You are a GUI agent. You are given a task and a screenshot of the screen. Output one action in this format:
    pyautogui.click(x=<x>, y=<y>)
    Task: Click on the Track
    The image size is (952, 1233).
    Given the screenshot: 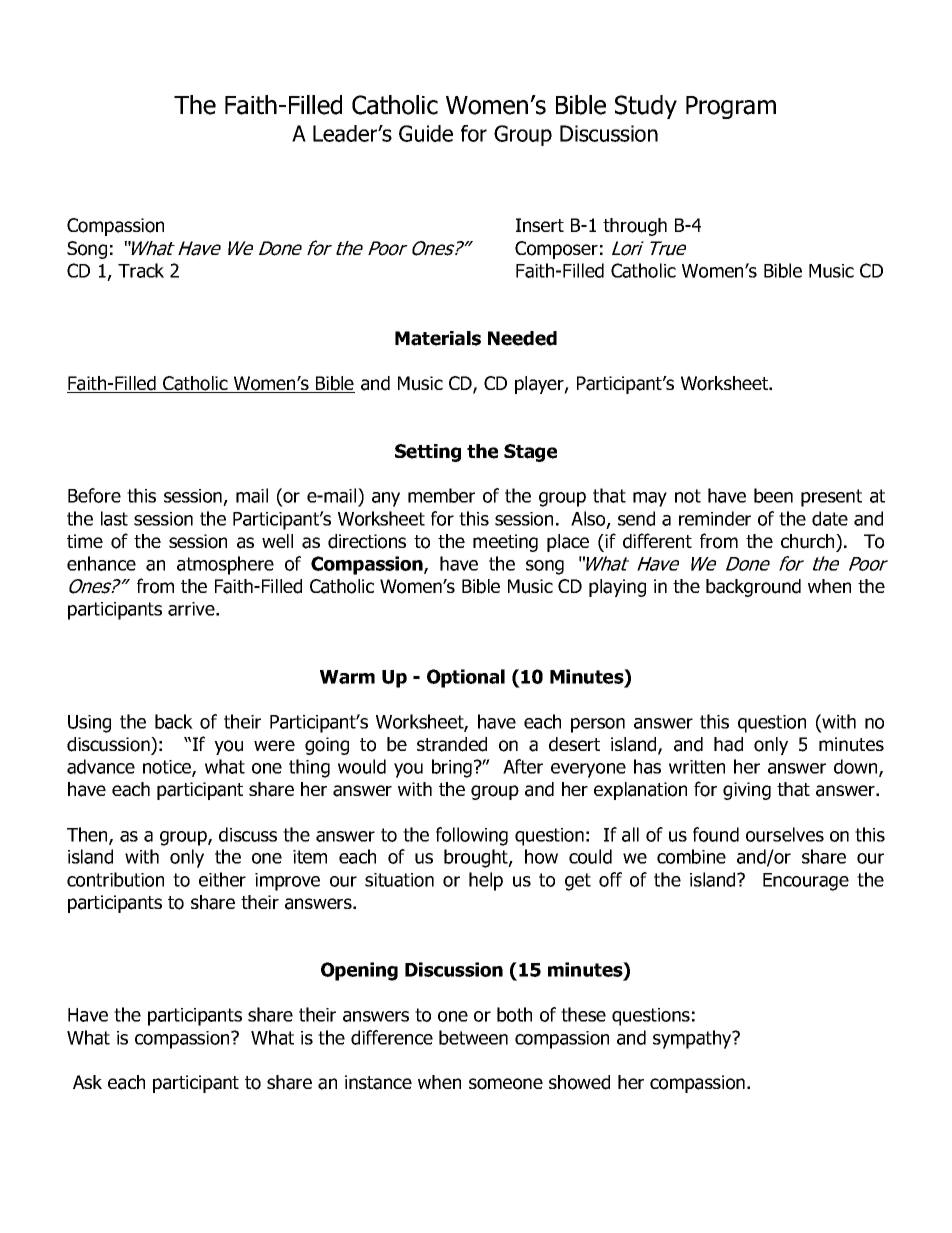 What is the action you would take?
    pyautogui.click(x=141, y=270)
